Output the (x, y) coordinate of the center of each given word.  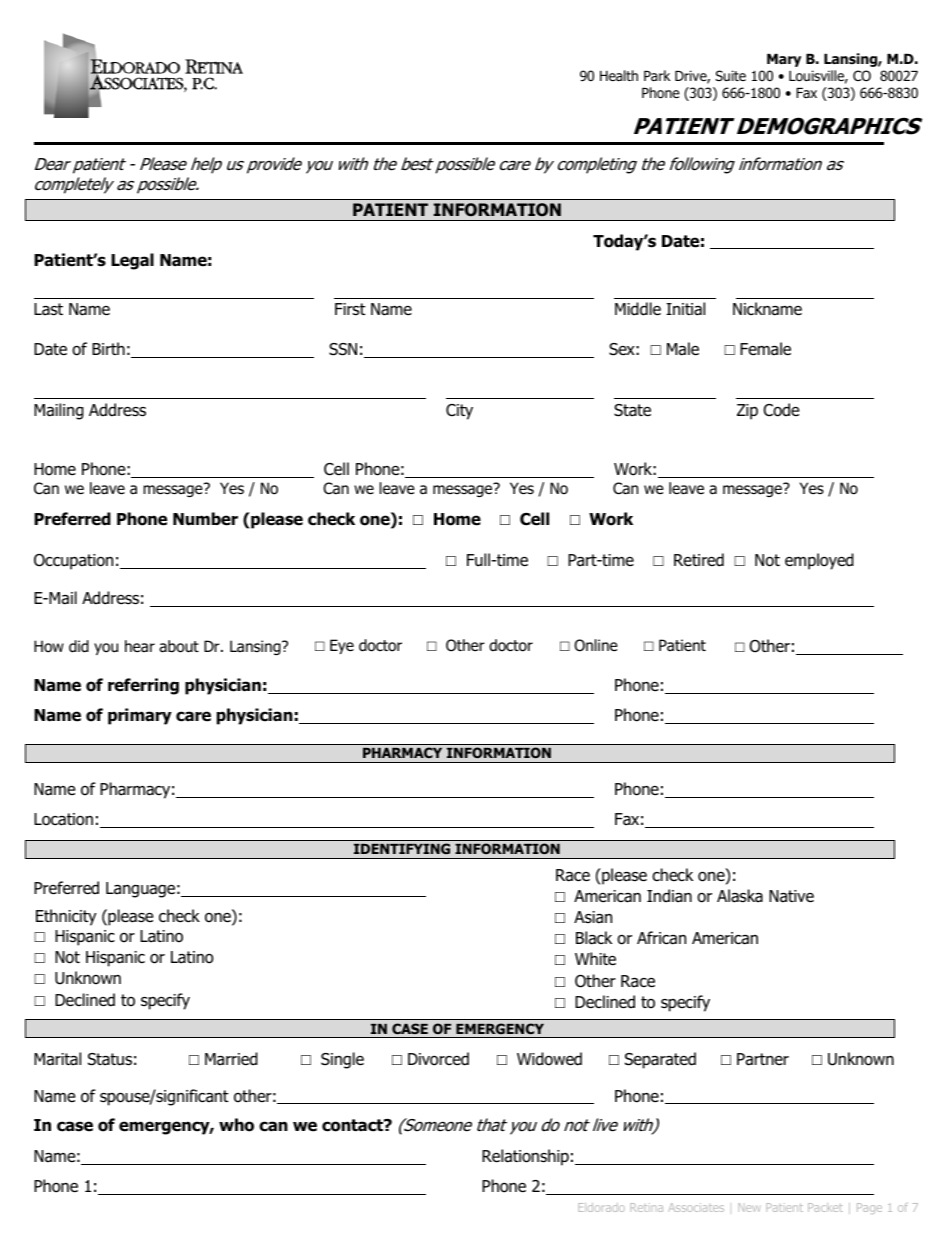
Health (619, 75)
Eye (342, 646)
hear (140, 646)
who (236, 1125)
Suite (730, 75)
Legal (132, 261)
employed (819, 561)
